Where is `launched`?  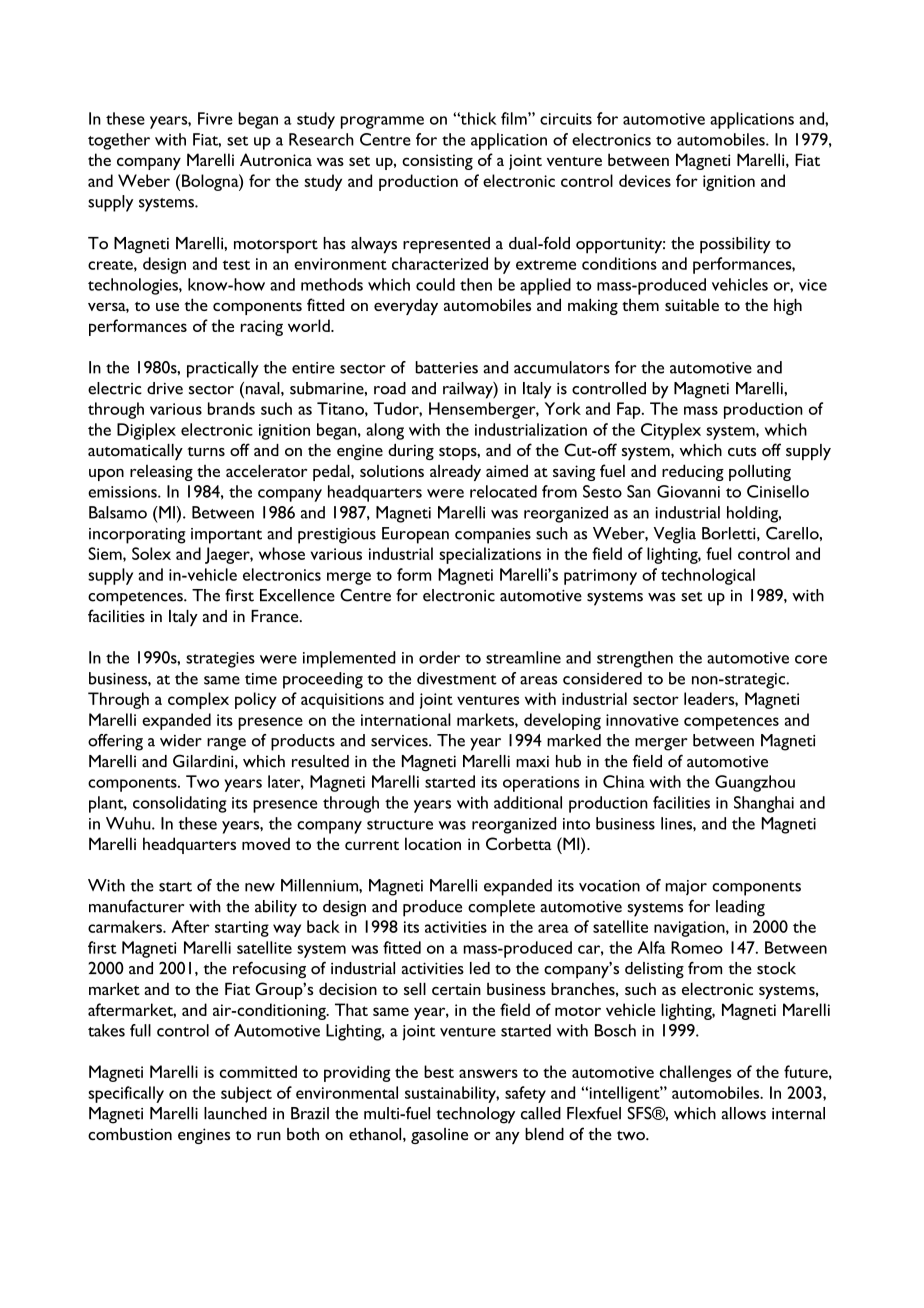 launched is located at coordinates (235, 1113).
